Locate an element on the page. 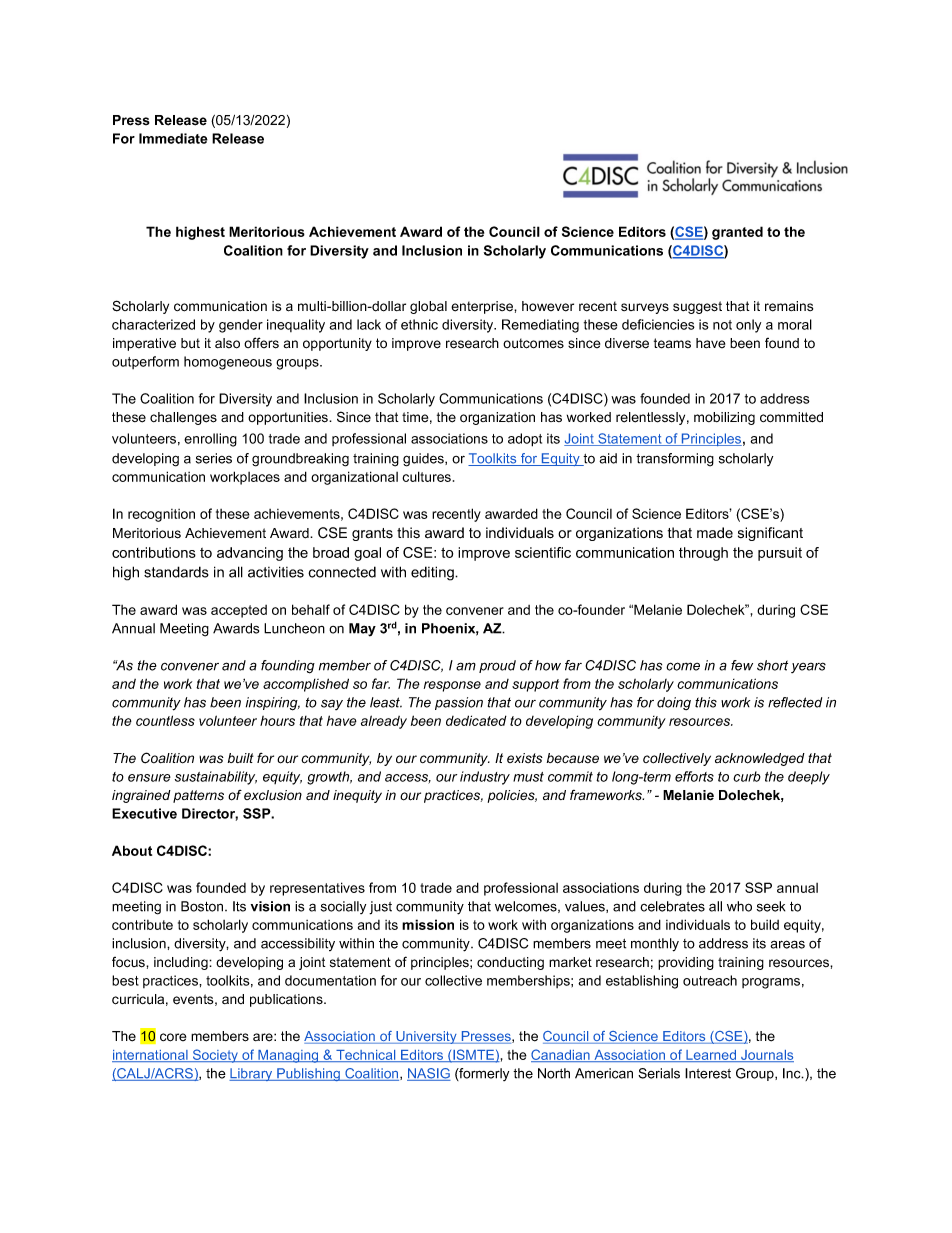 The image size is (952, 1233). accepted is located at coordinates (239, 611).
